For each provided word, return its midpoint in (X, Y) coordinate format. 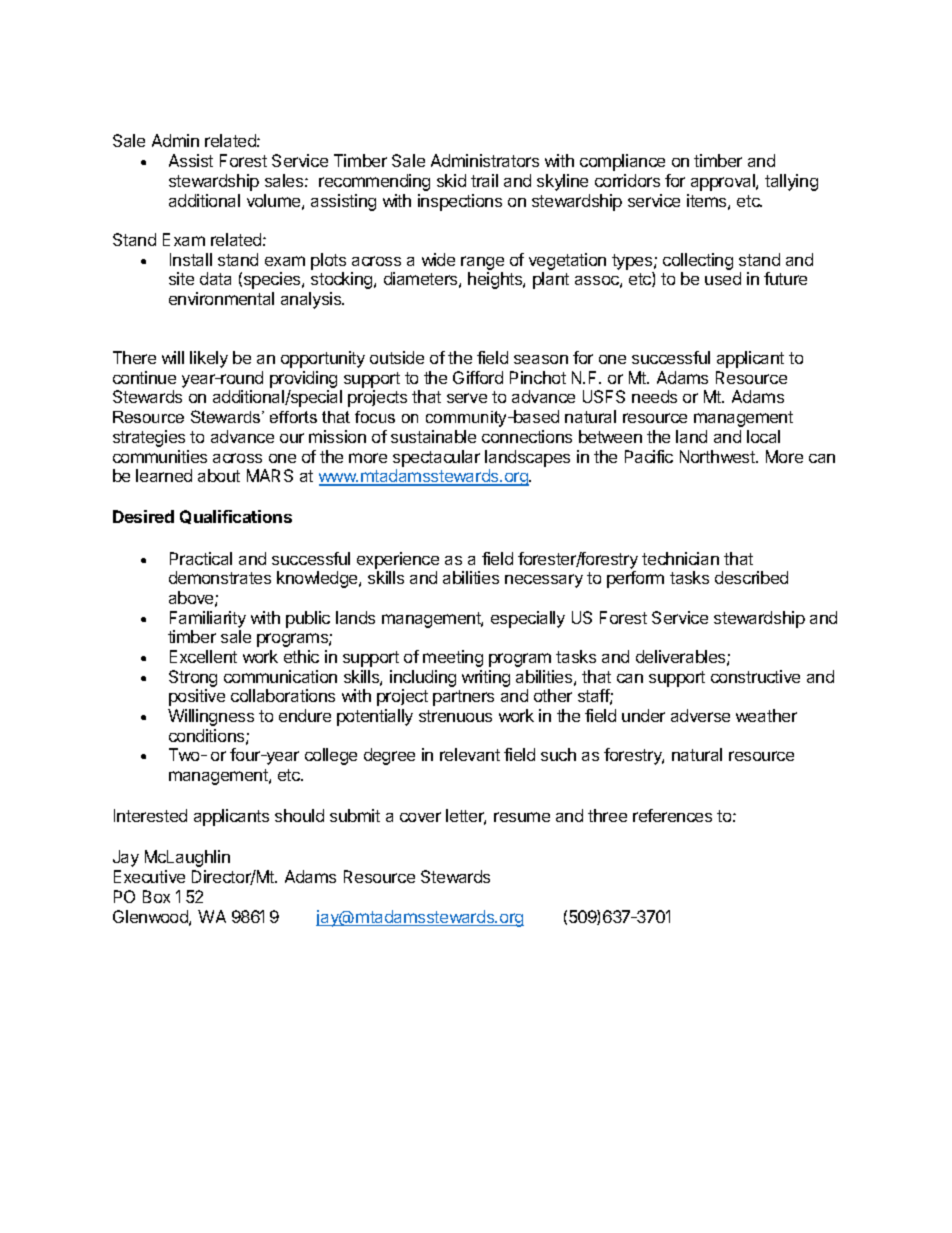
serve (467, 398)
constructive (755, 676)
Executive (149, 876)
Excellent (203, 656)
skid (451, 180)
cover (420, 817)
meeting (453, 658)
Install (191, 259)
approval (724, 182)
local (763, 436)
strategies (149, 438)
